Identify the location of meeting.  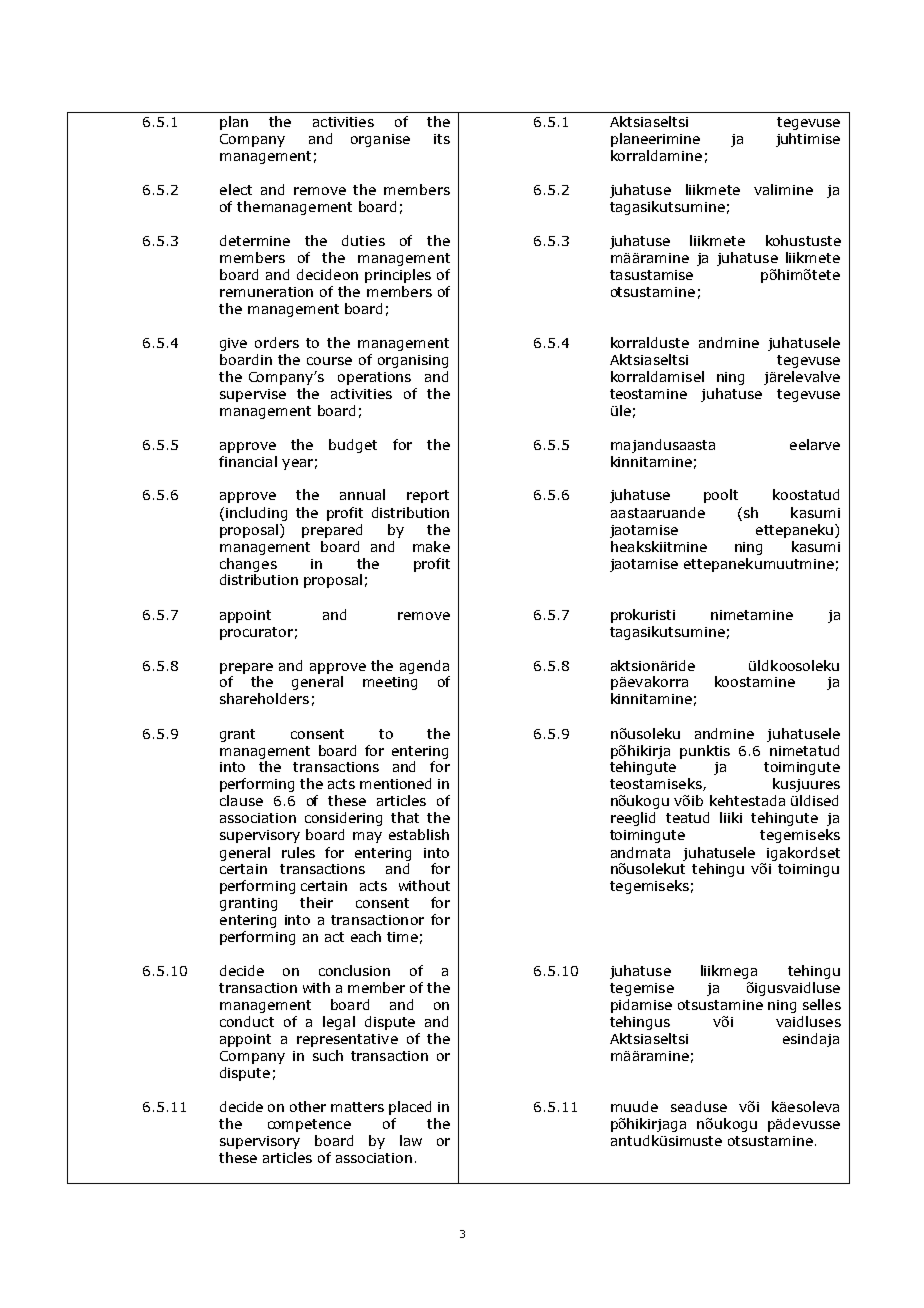
(390, 683).
